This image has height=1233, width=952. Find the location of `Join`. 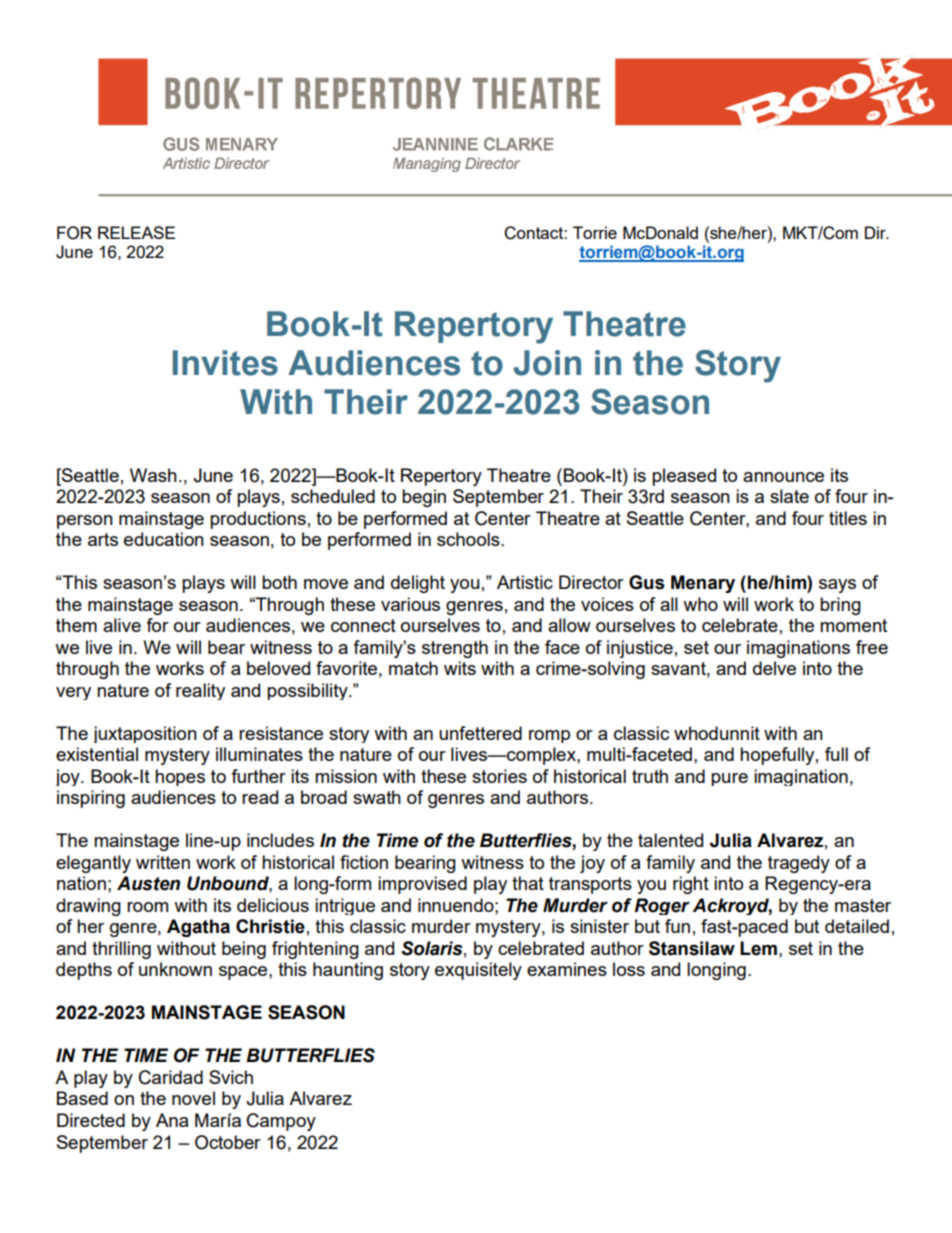

Join is located at coordinates (547, 363).
